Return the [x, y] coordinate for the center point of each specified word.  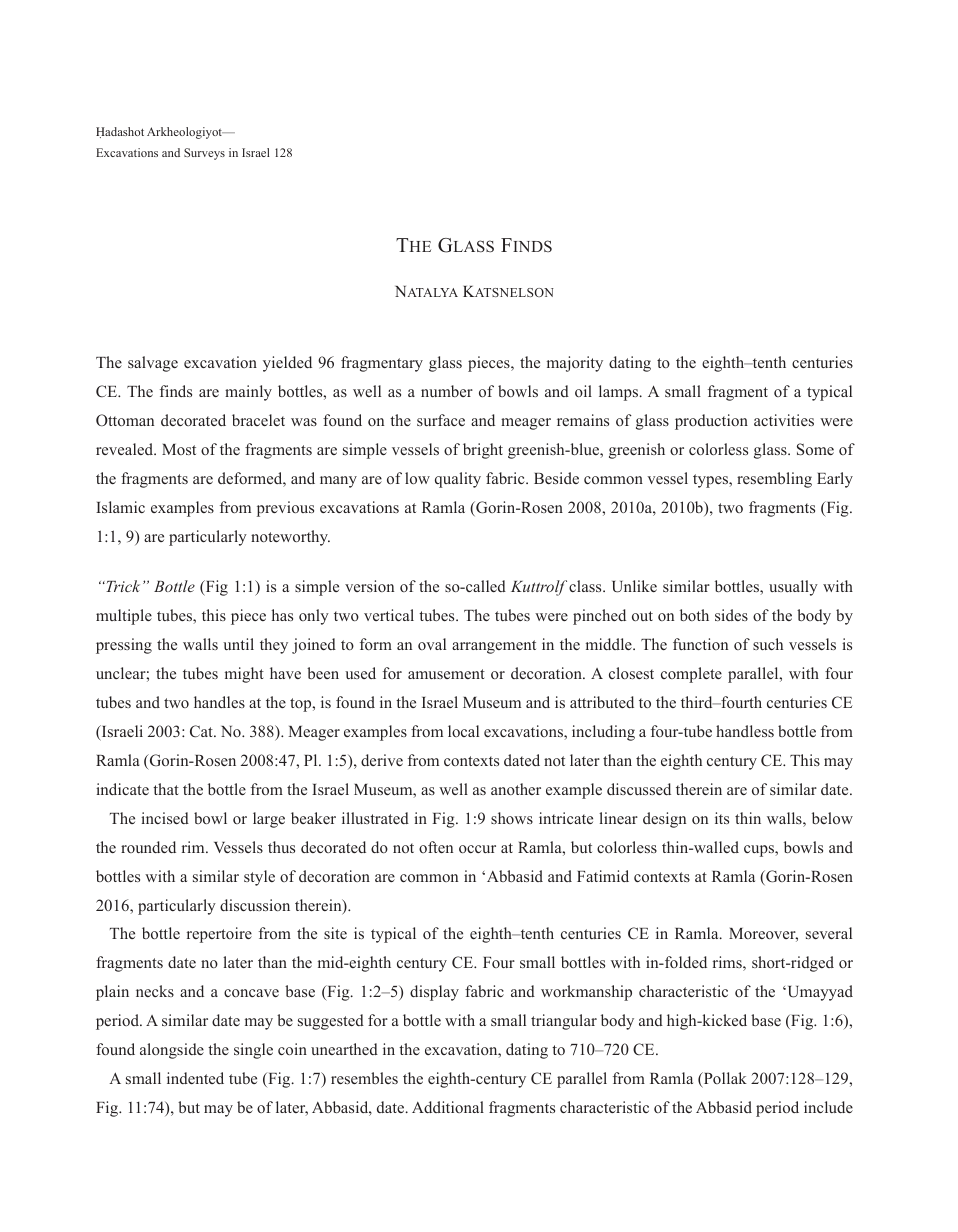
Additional [448, 1107]
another [516, 789]
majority [575, 364]
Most [179, 449]
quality [458, 480]
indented [195, 1078]
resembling [774, 480]
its [722, 818]
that [166, 789]
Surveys [204, 154]
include [828, 1107]
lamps [618, 393]
